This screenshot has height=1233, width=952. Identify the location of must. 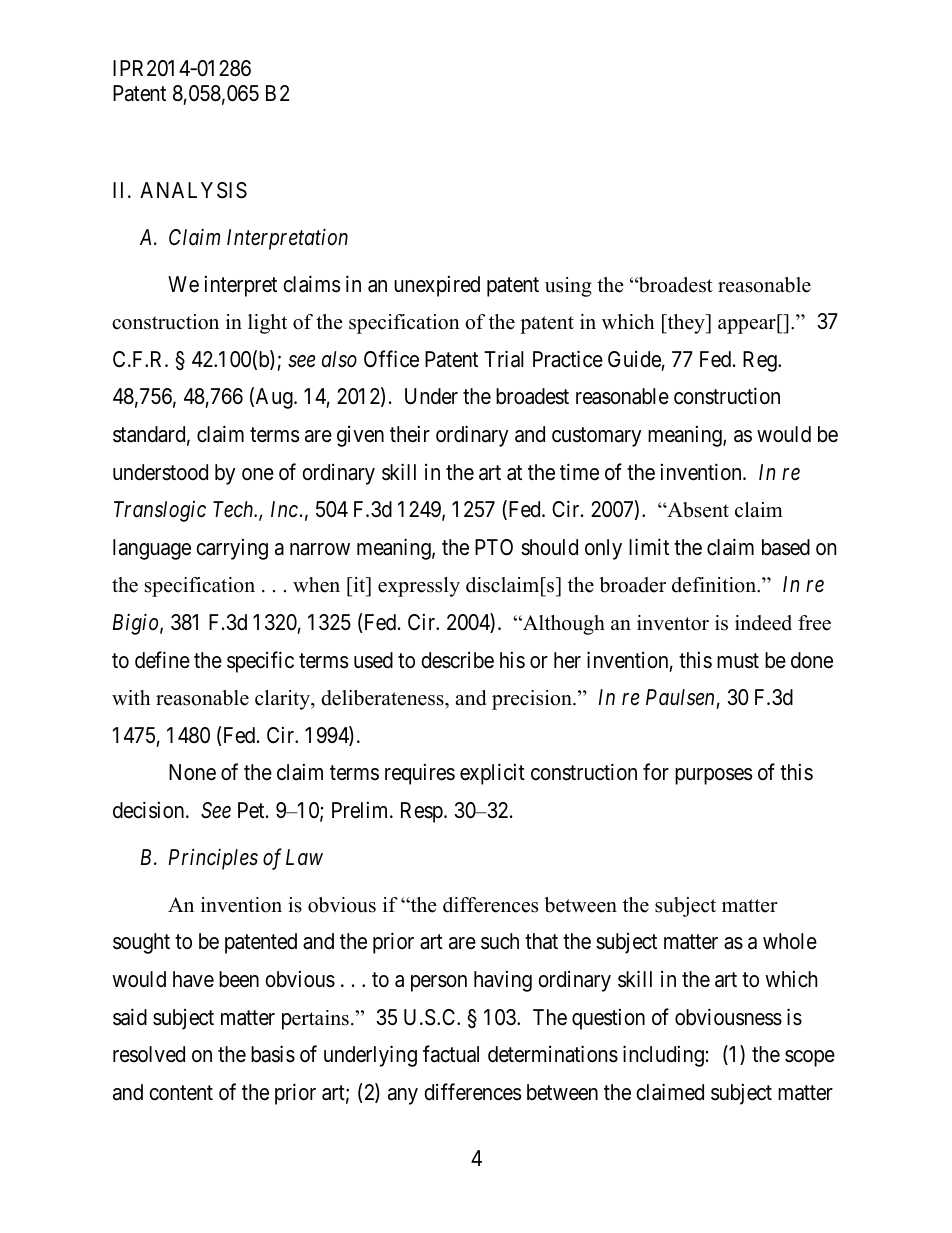
(738, 661).
